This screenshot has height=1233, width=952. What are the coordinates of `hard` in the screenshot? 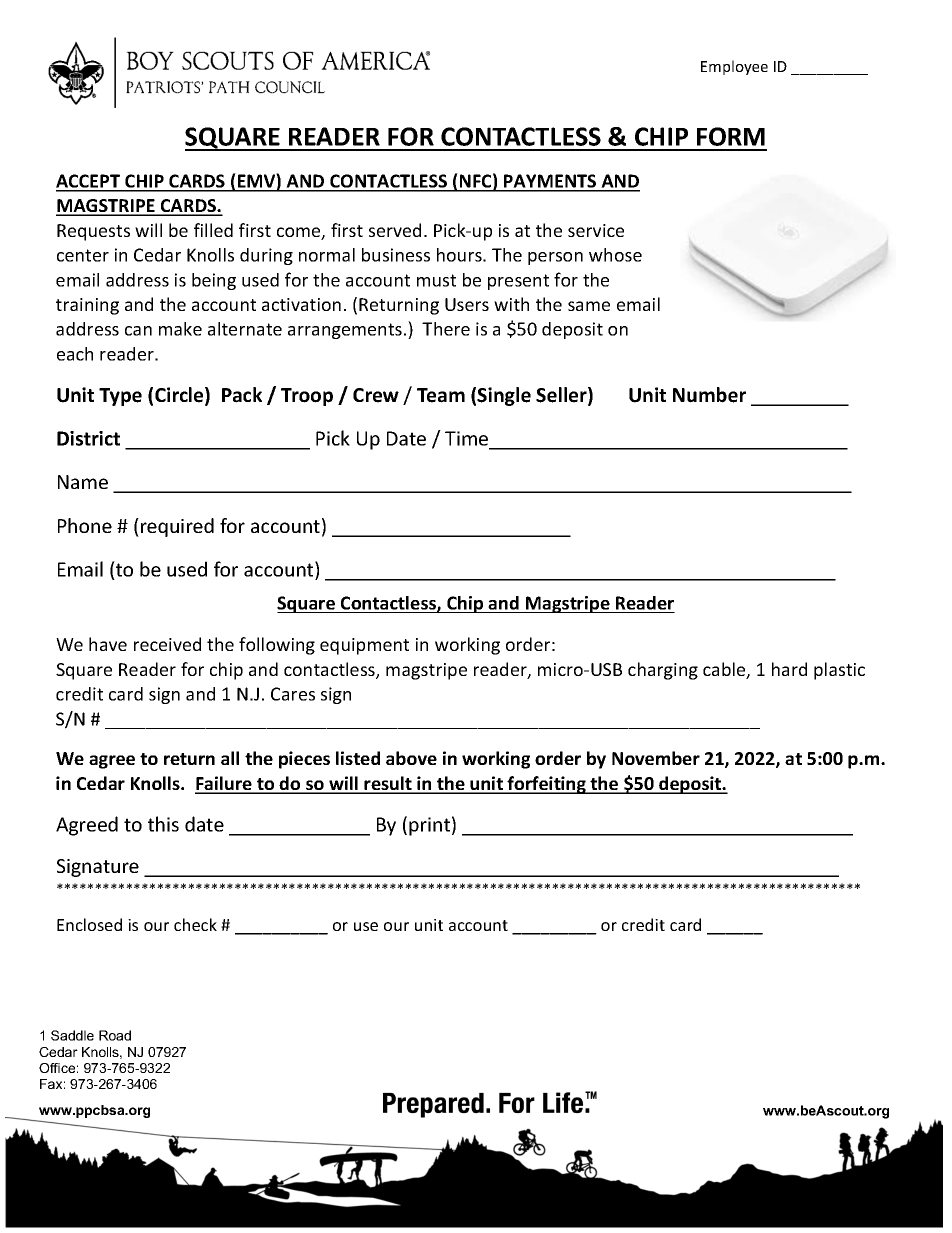 It's located at (789, 669).
